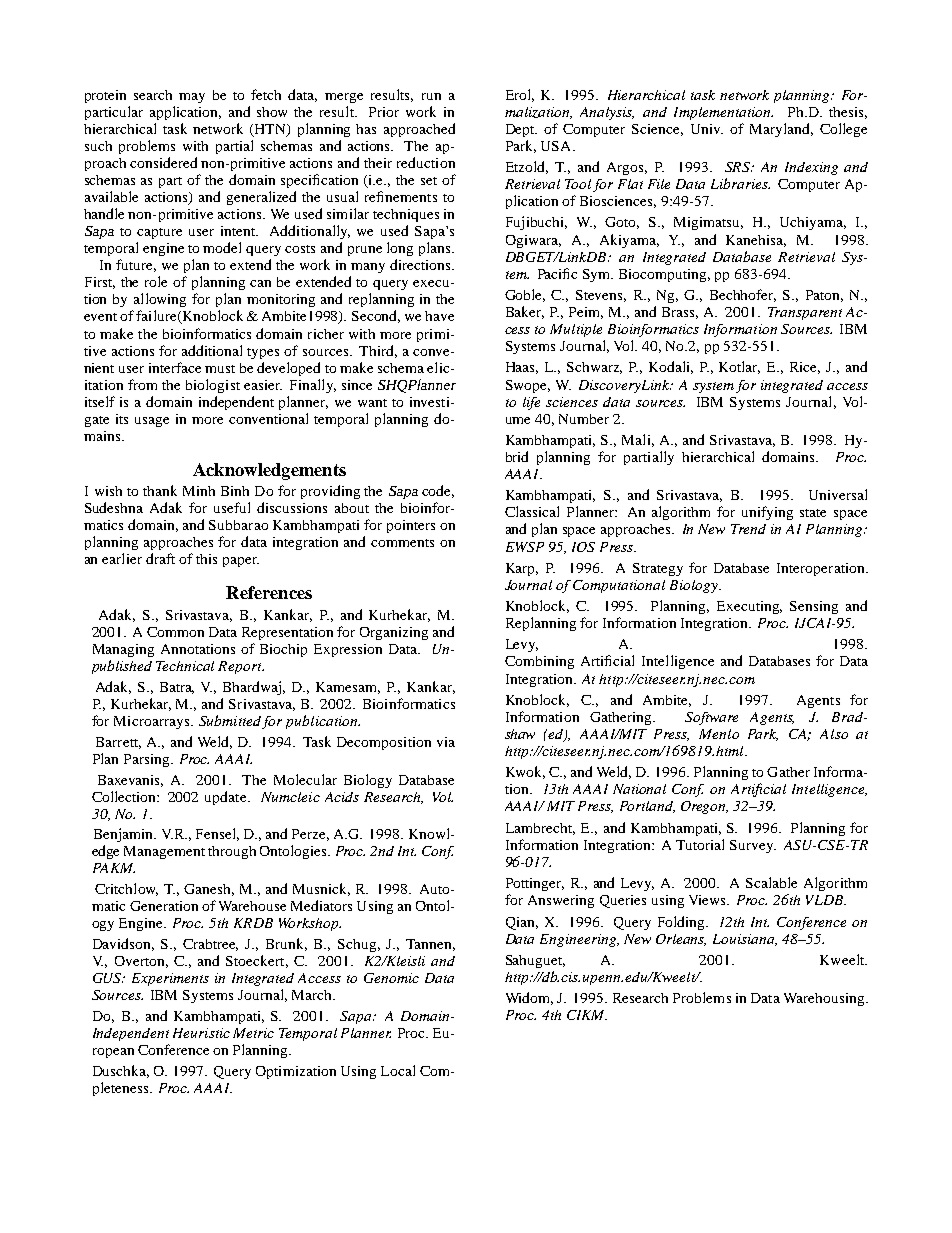 This screenshot has width=952, height=1233. I want to click on this, so click(206, 559).
